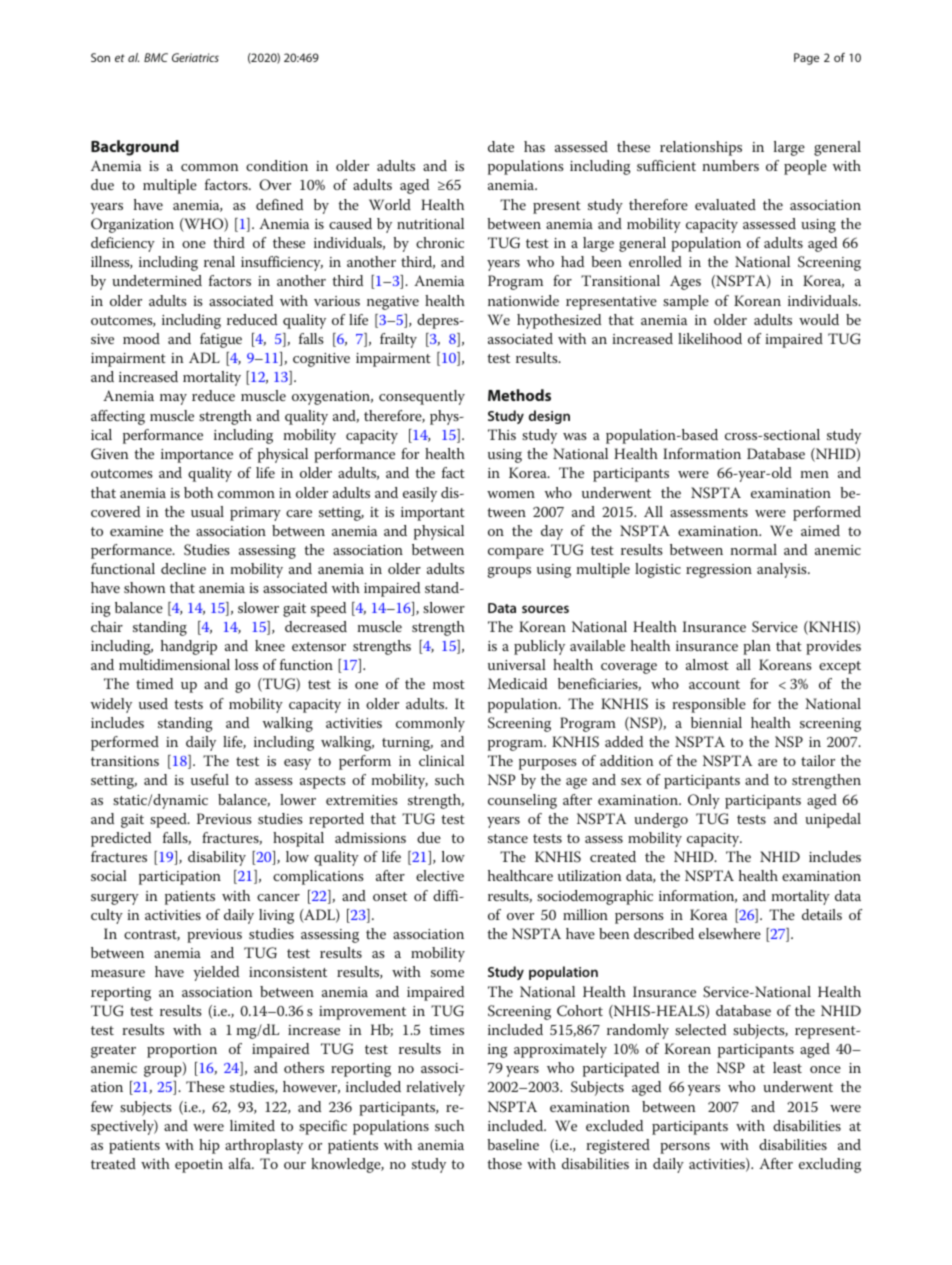  Describe the element at coordinates (252, 1125) in the image. I see `limited` at that location.
